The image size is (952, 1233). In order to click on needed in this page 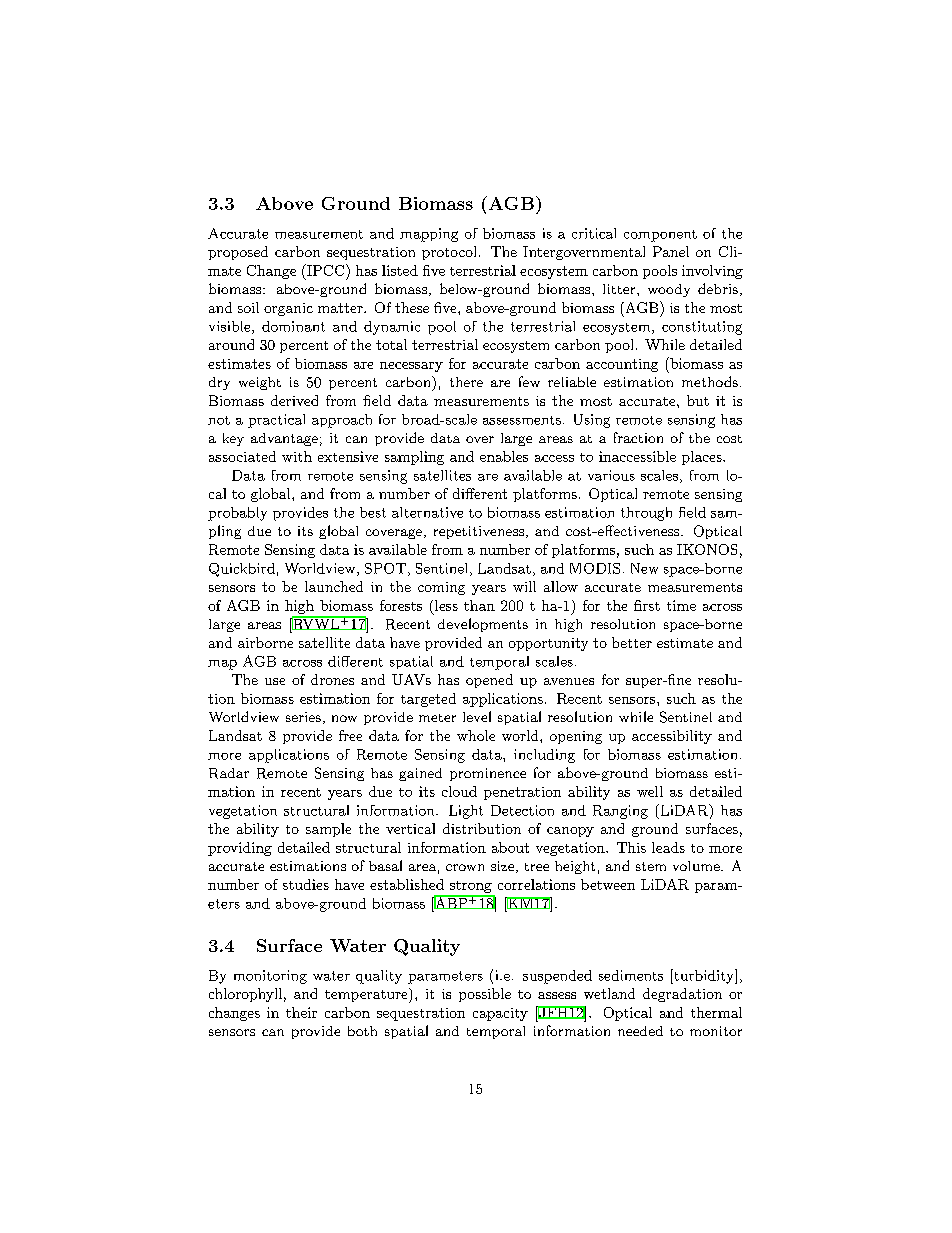, I will do `click(640, 1031)`.
